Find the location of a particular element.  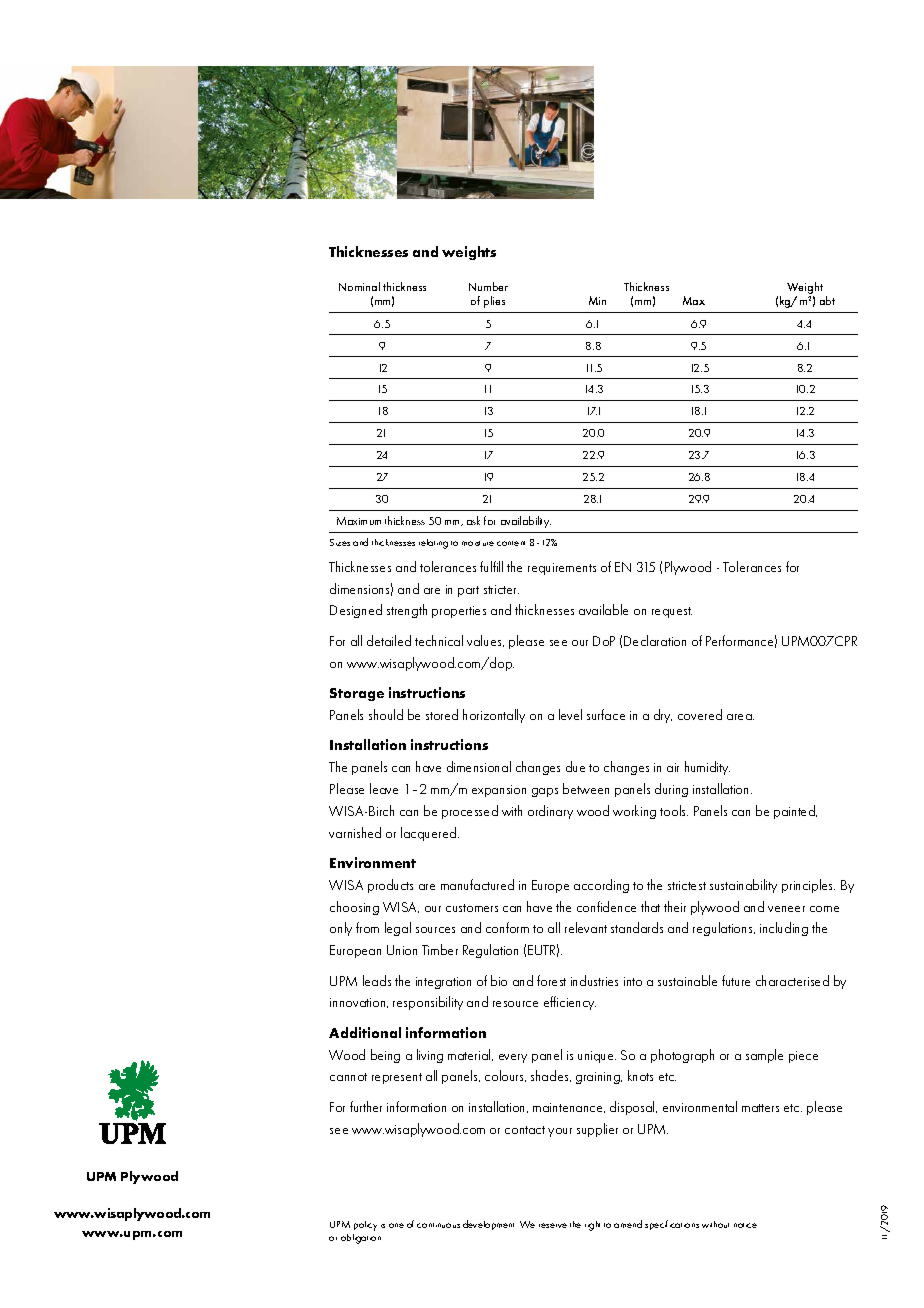

right is located at coordinates (592, 1226).
